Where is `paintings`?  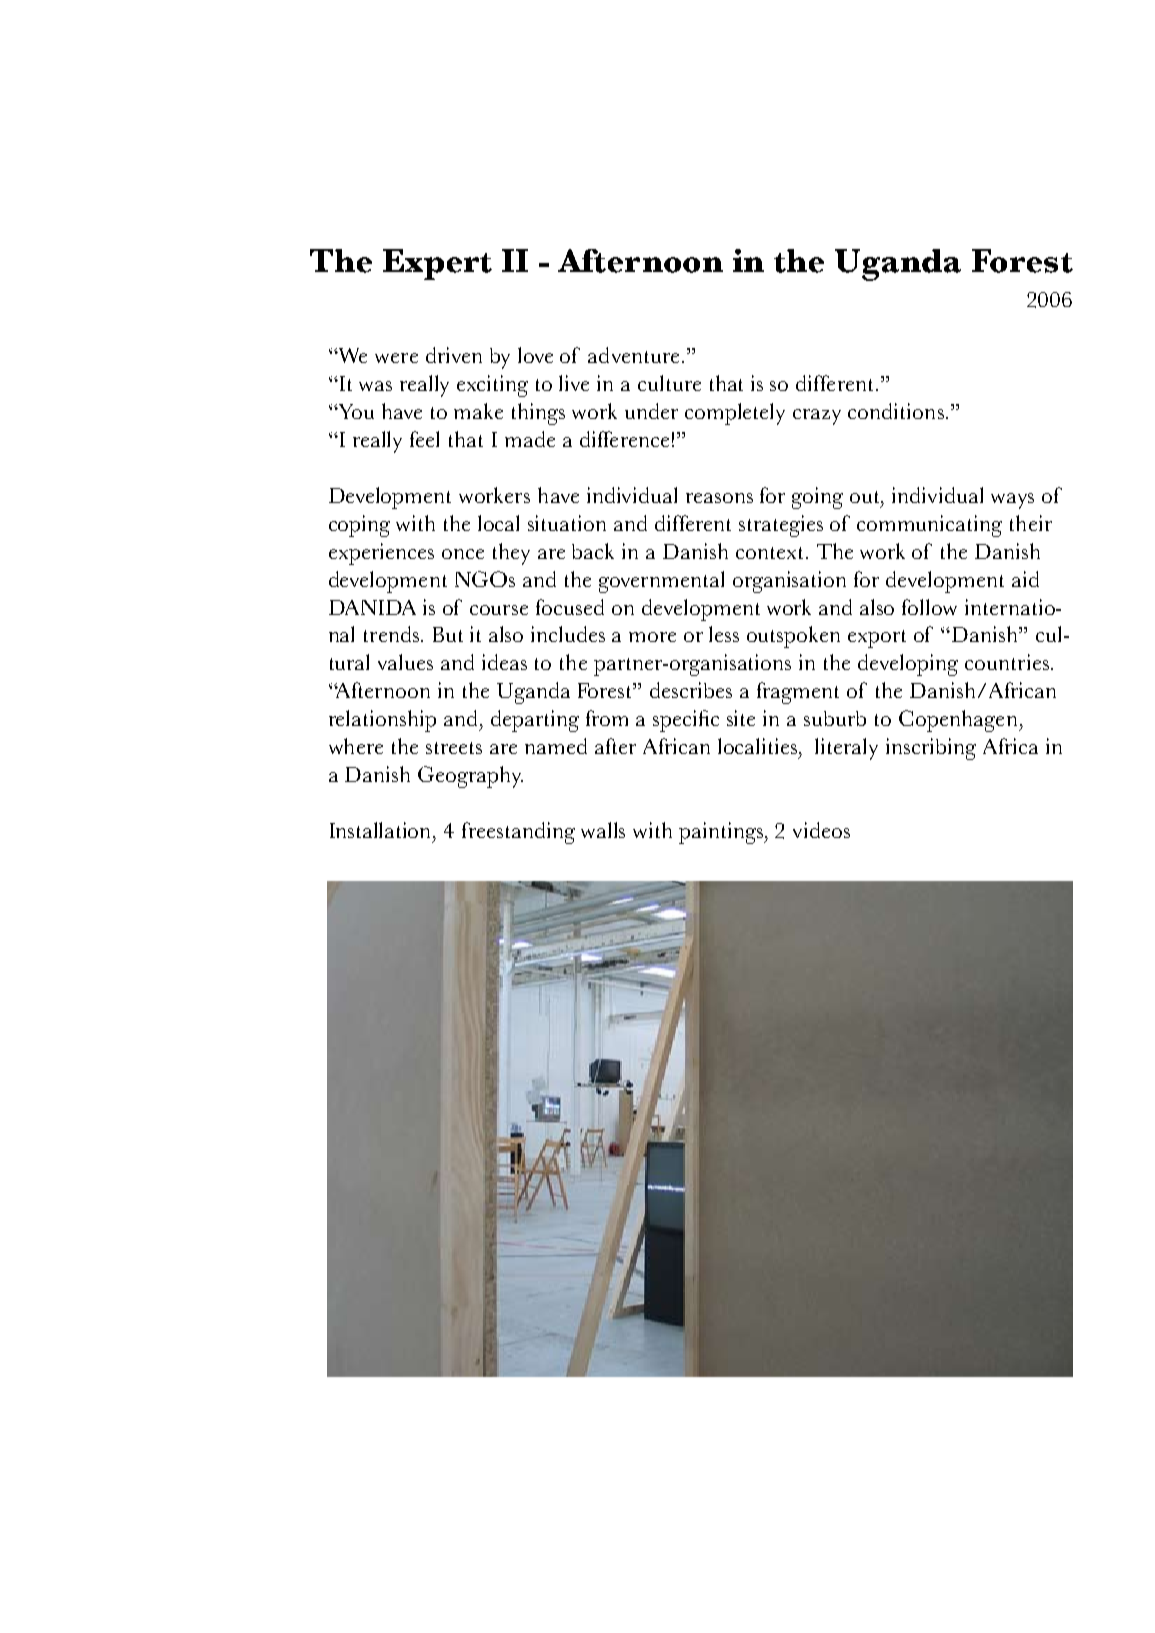
paintings is located at coordinates (722, 833).
